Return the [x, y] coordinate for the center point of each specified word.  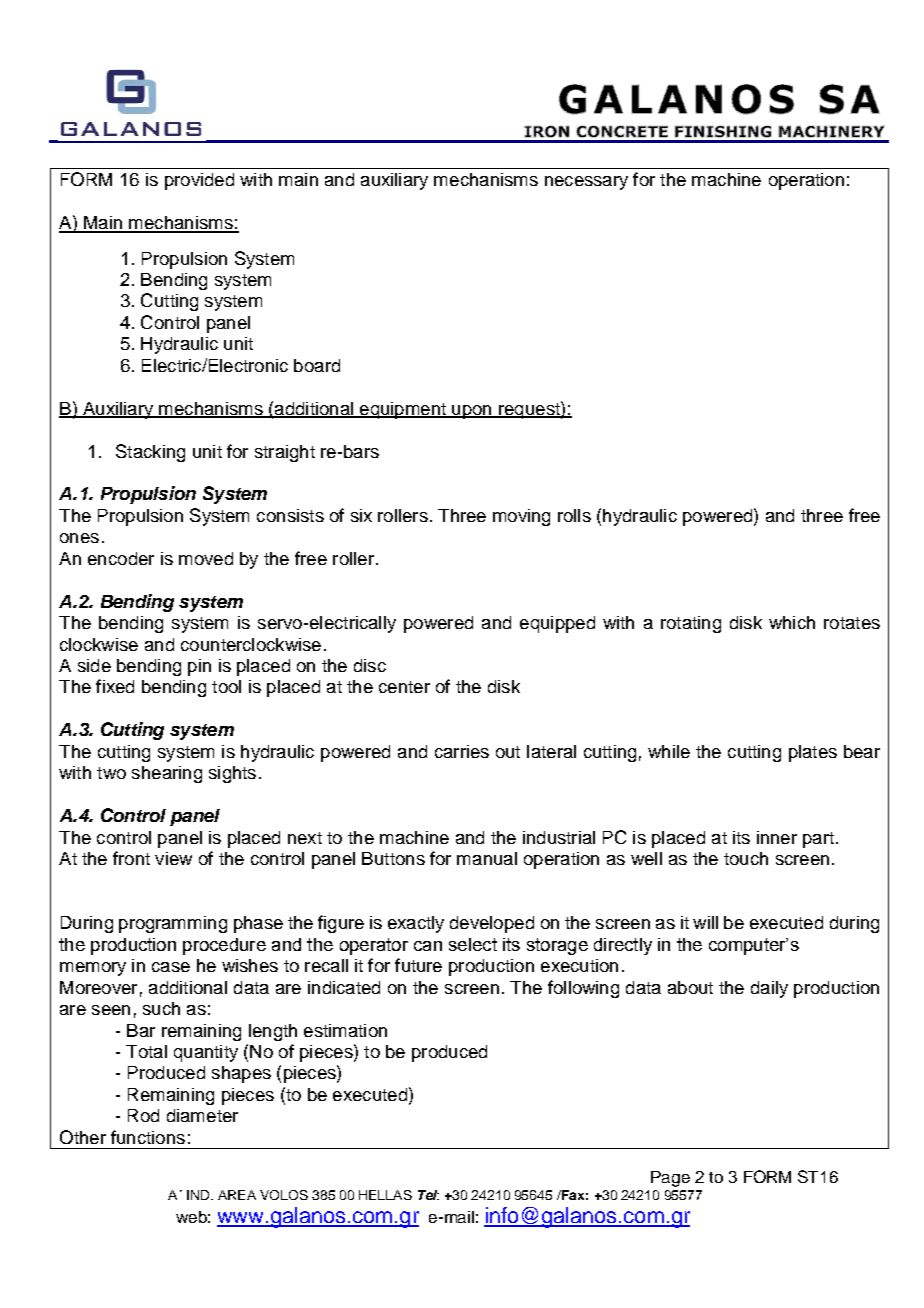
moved [206, 558]
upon [472, 412]
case [171, 967]
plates [813, 753]
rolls [574, 515]
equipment [403, 410]
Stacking [150, 453]
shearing [167, 774]
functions [148, 1137]
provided [199, 181]
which [792, 622]
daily [769, 989]
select [473, 944]
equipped [557, 624]
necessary [586, 183]
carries [462, 751]
